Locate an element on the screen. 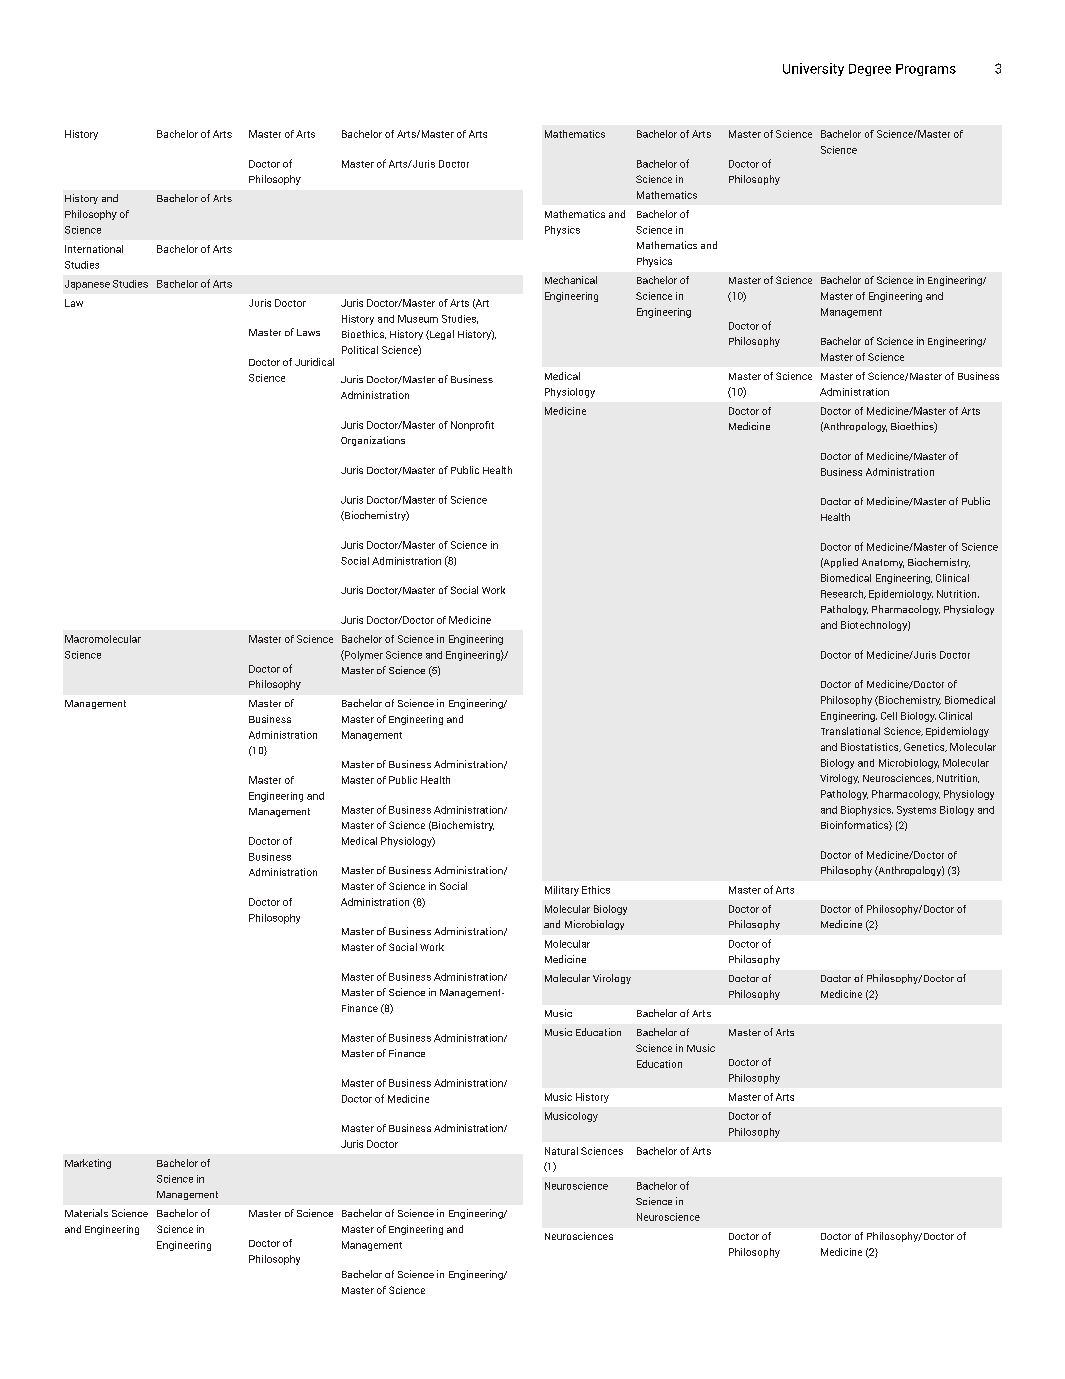 Image resolution: width=1065 pixels, height=1379 pixels. Marketing is located at coordinates (88, 1164).
